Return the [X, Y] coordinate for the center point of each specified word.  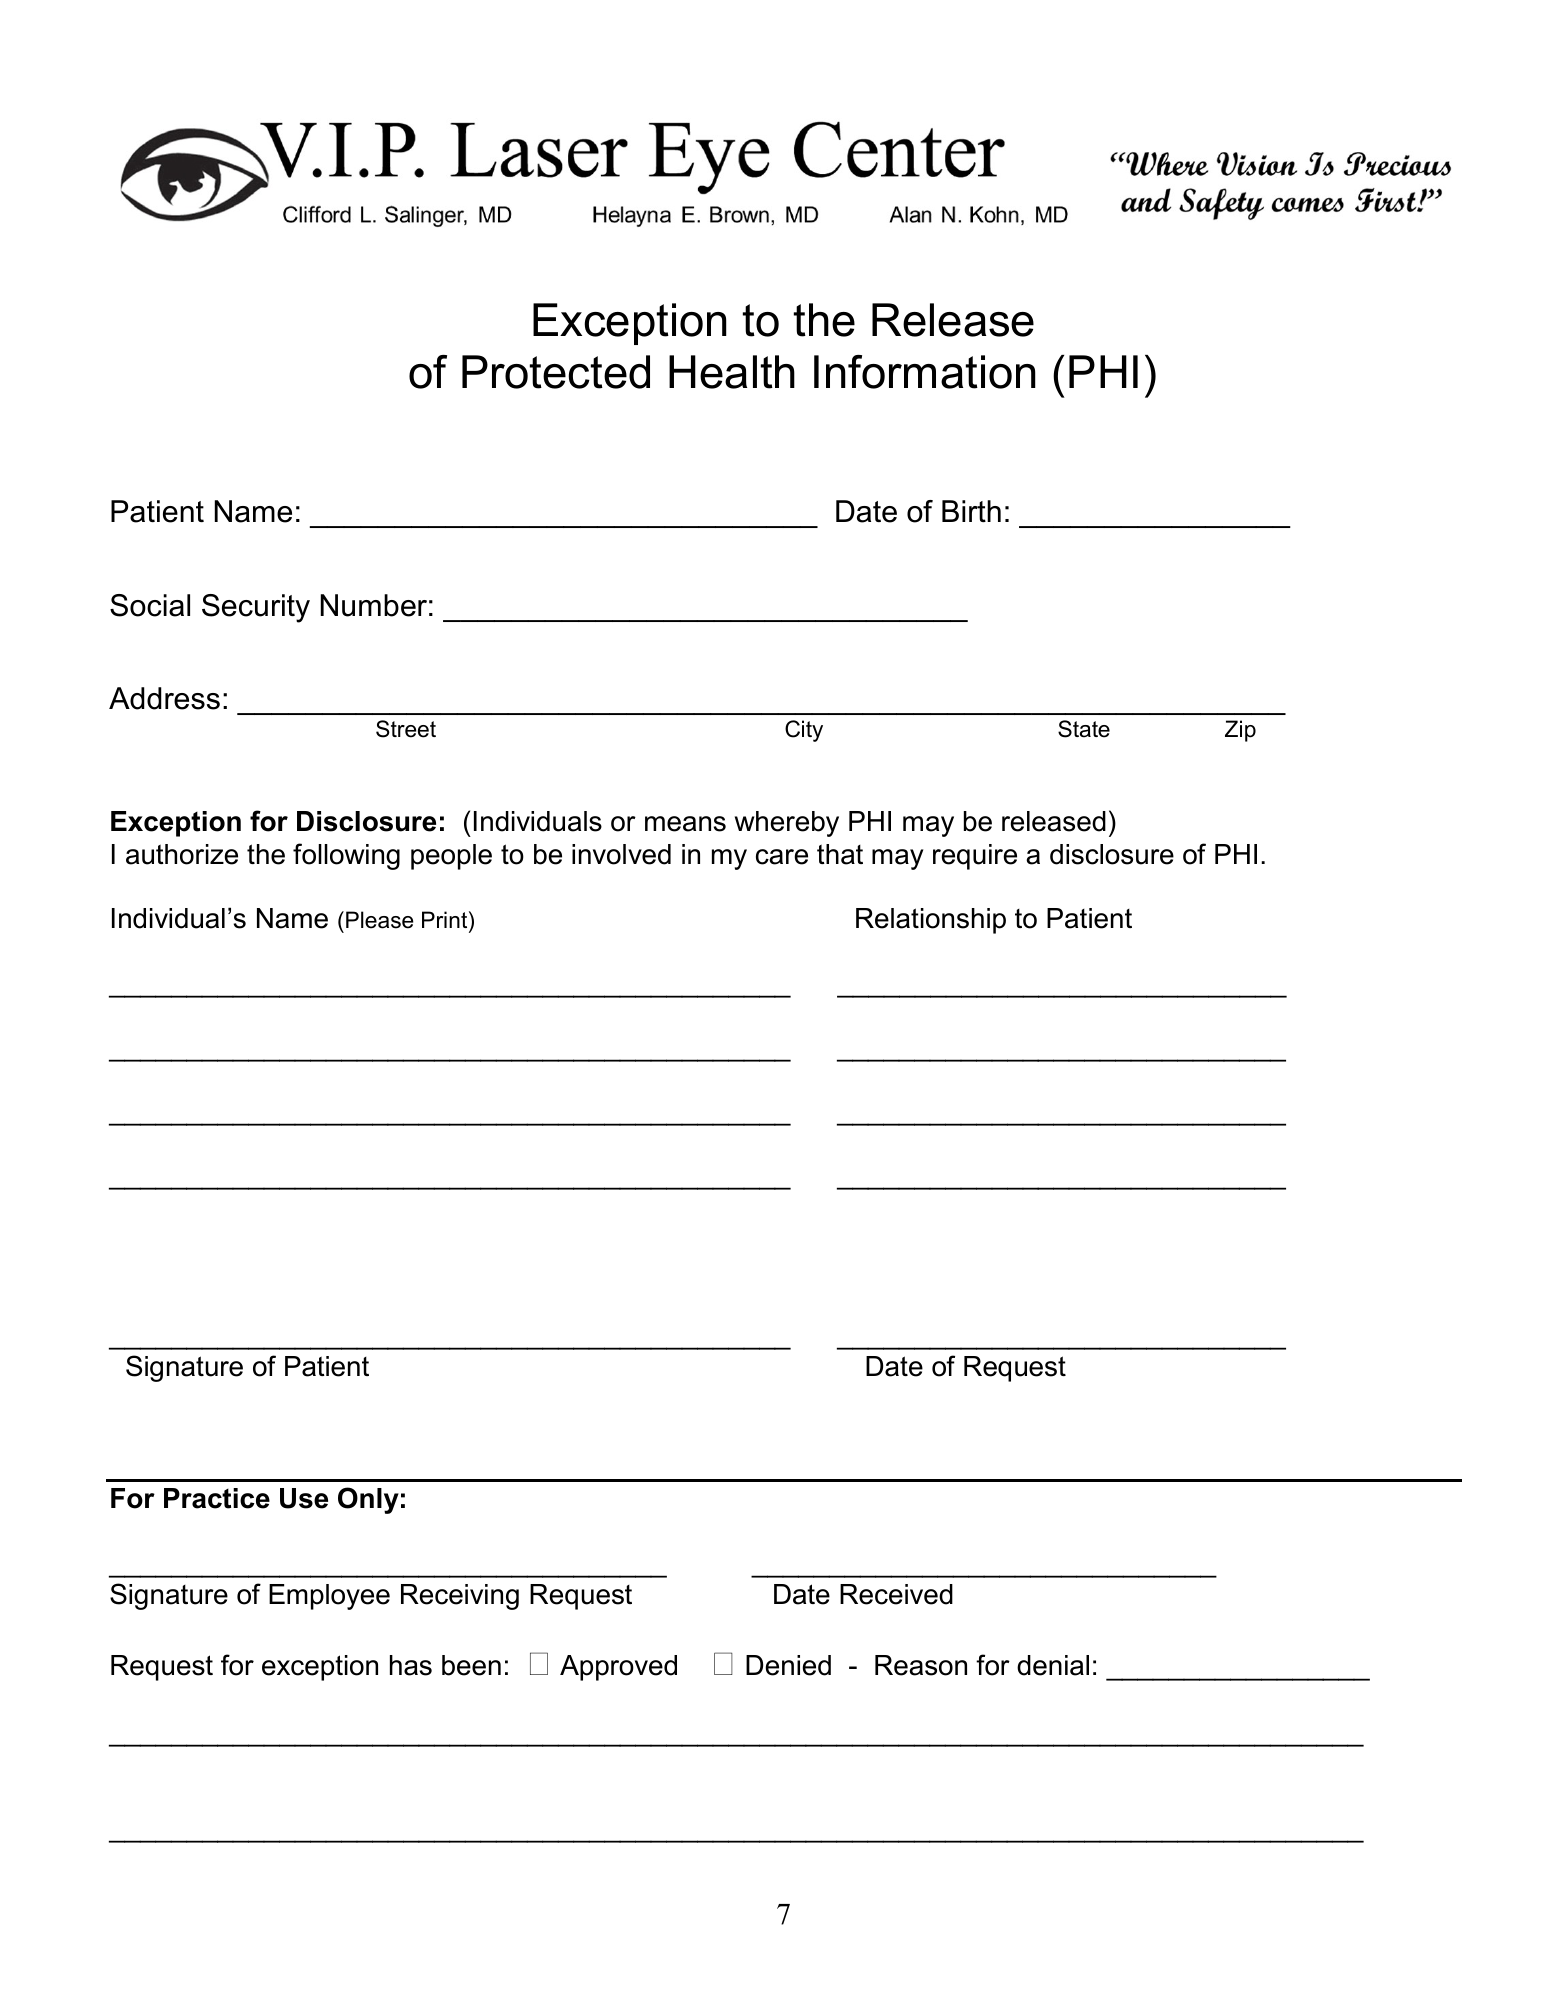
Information [925, 372]
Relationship [931, 921]
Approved [618, 1668]
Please [380, 920]
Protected [556, 372]
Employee [329, 1597]
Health [732, 372]
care [782, 857]
